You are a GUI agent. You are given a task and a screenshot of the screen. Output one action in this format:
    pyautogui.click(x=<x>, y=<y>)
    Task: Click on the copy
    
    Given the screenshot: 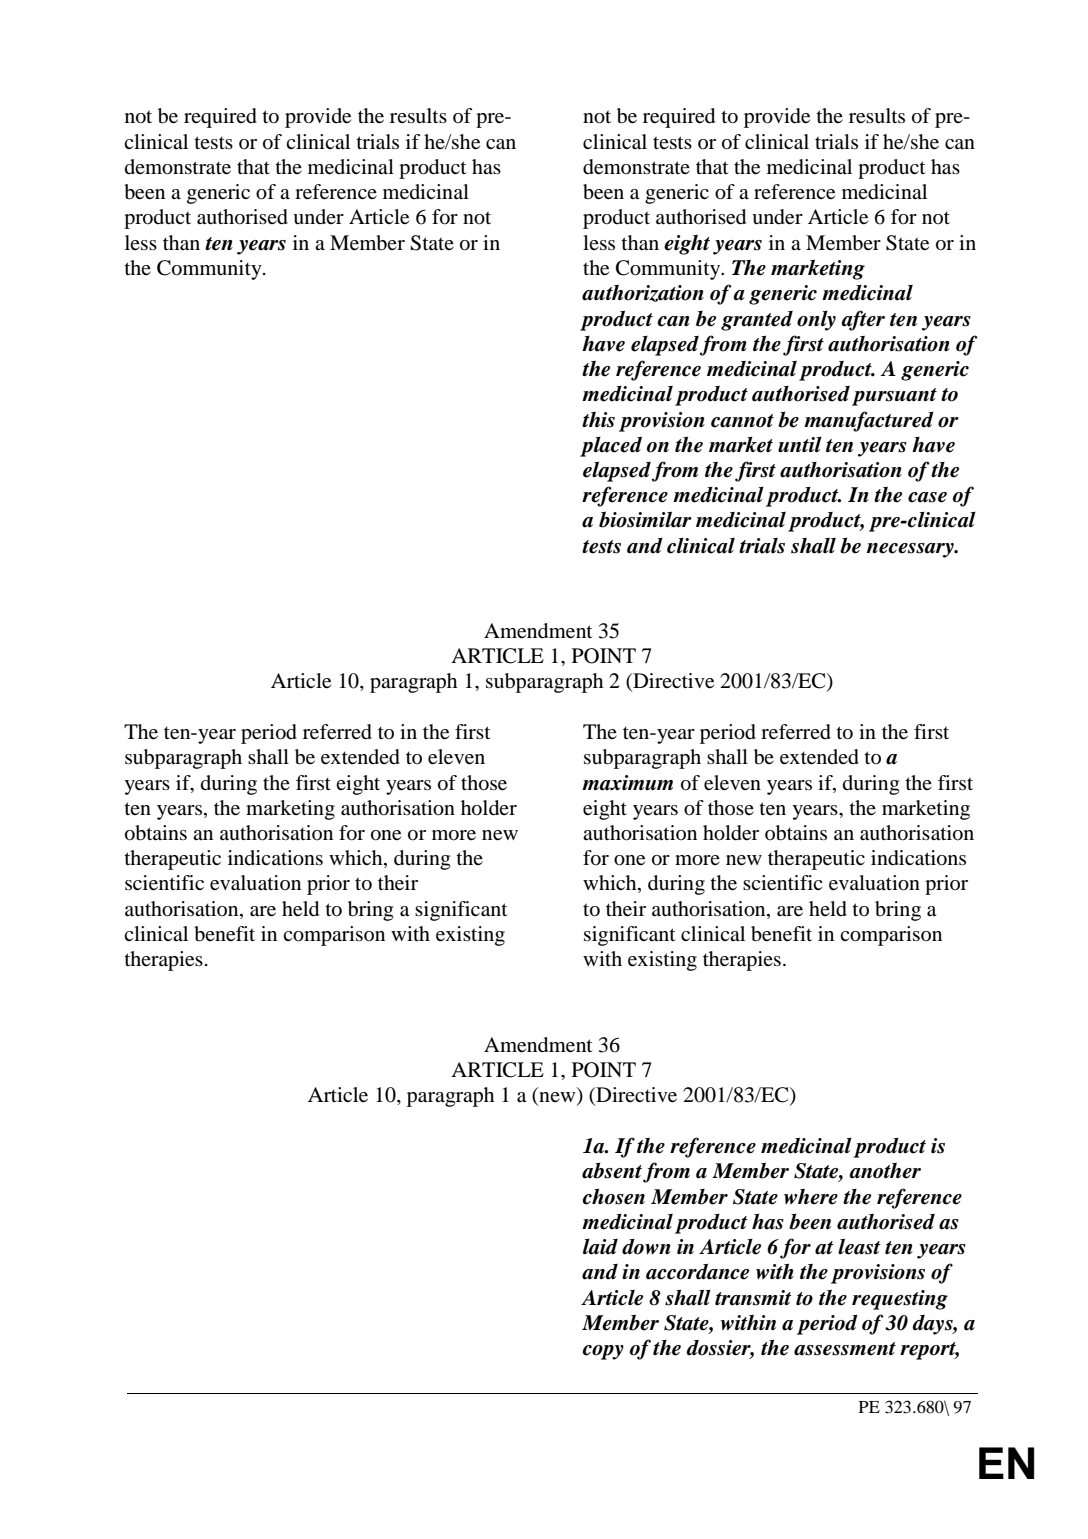 What is the action you would take?
    pyautogui.click(x=603, y=1352)
